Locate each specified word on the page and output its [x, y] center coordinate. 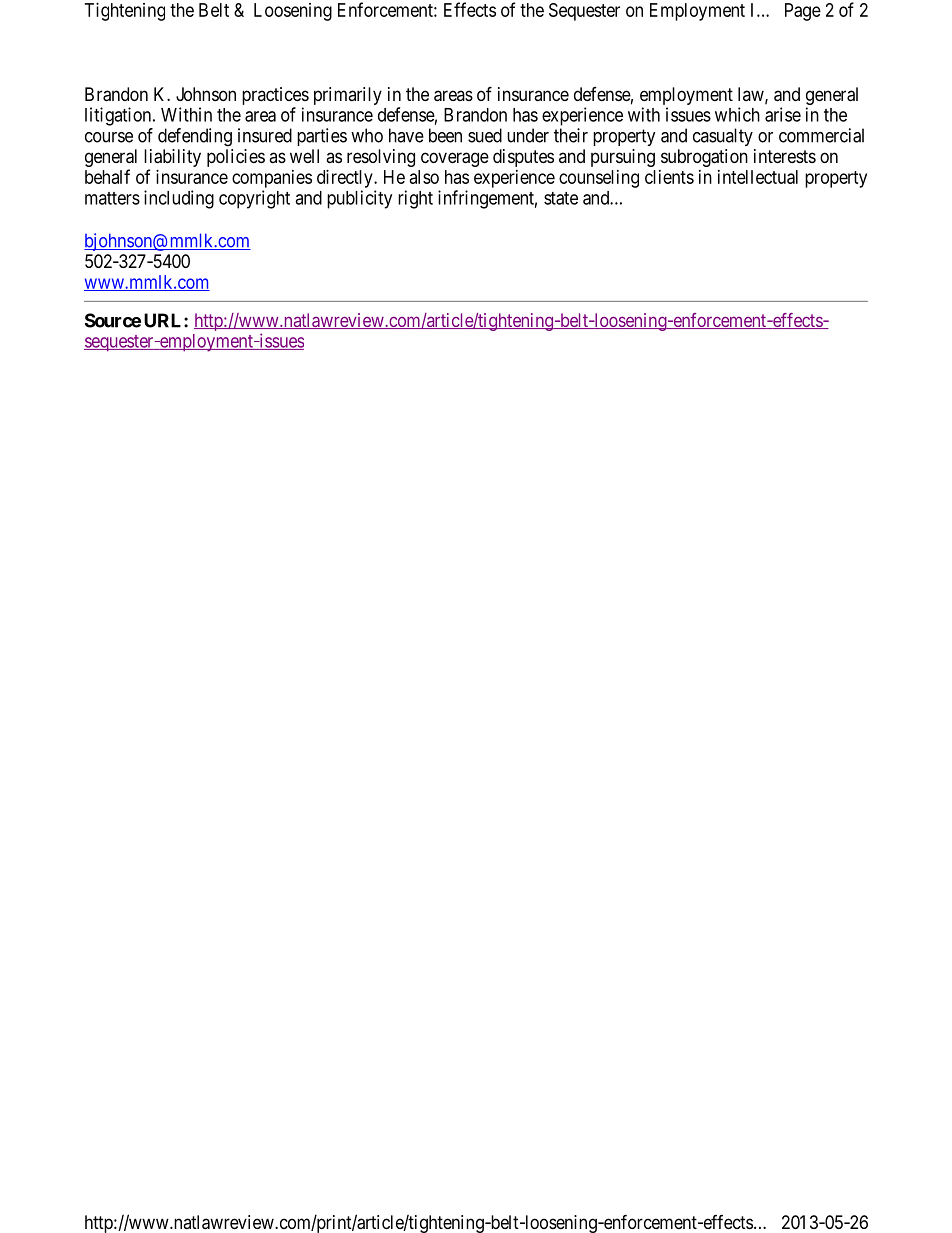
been [445, 135]
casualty [723, 137]
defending [195, 137]
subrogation [704, 158]
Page [803, 12]
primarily [348, 96]
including [179, 199]
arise [783, 114]
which [737, 114]
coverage [455, 159]
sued [485, 135]
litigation [119, 116]
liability [172, 158]
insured [265, 135]
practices [275, 96]
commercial [821, 135]
